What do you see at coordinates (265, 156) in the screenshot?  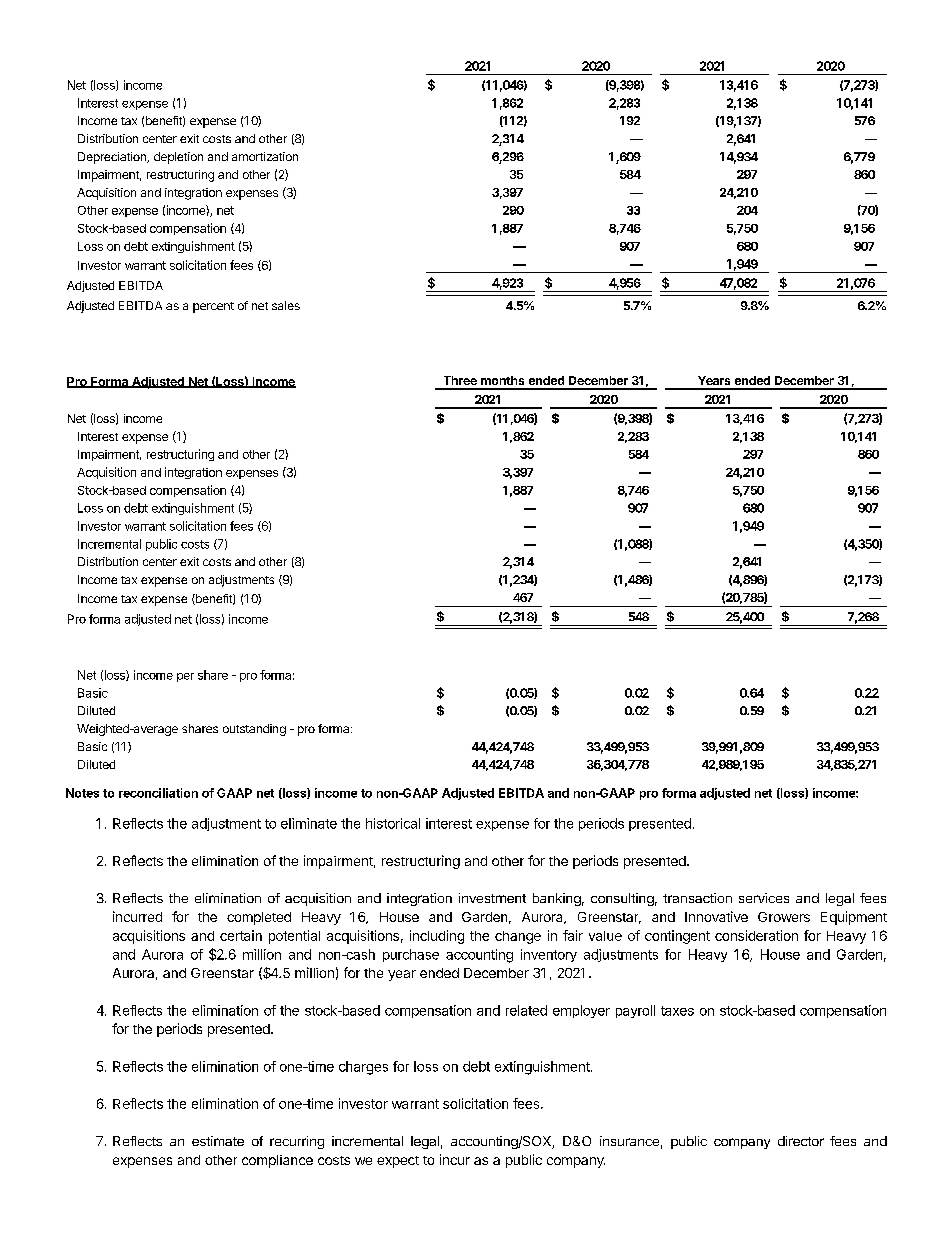 I see `amortization` at bounding box center [265, 156].
